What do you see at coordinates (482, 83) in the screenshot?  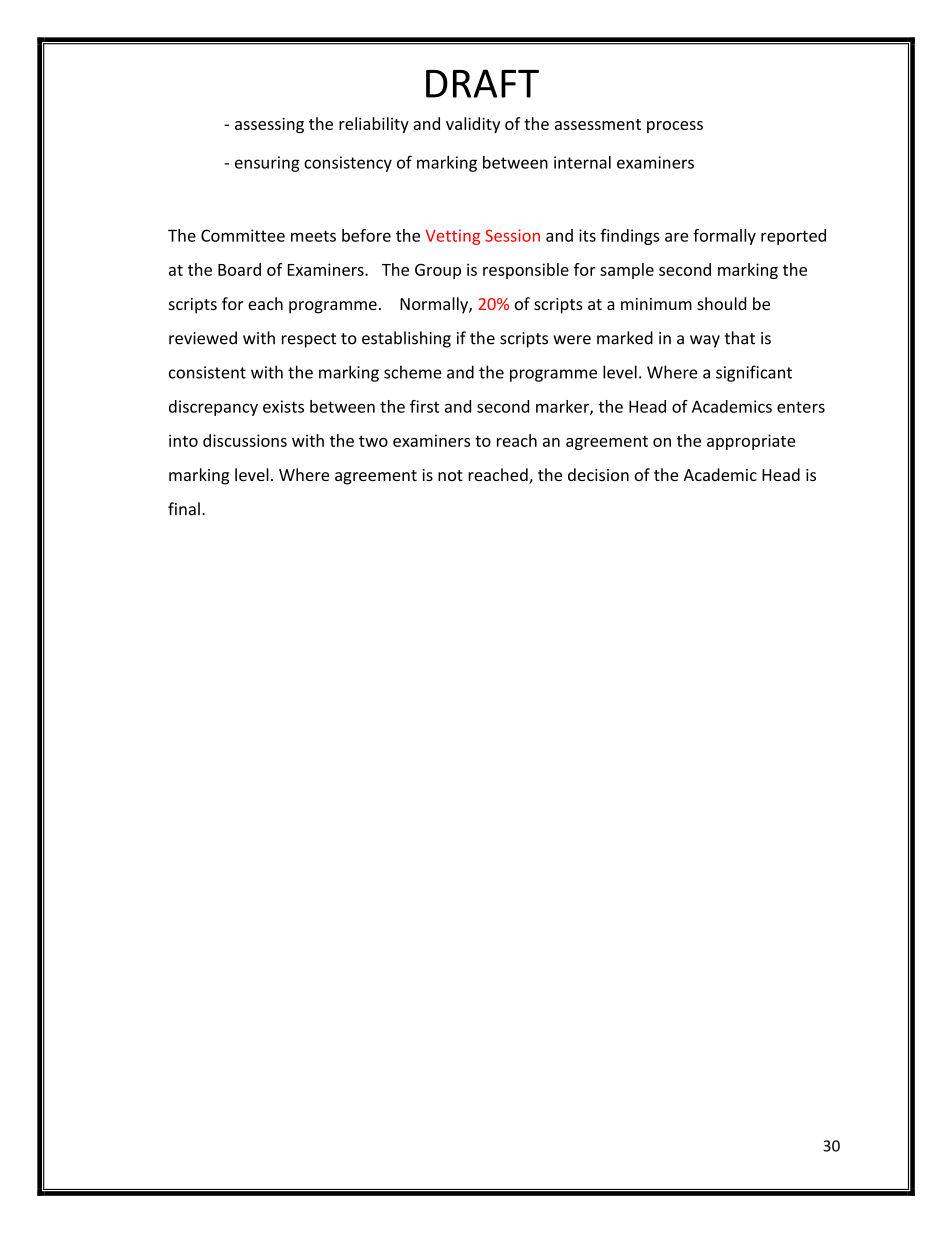 I see `DRAFT` at bounding box center [482, 83].
